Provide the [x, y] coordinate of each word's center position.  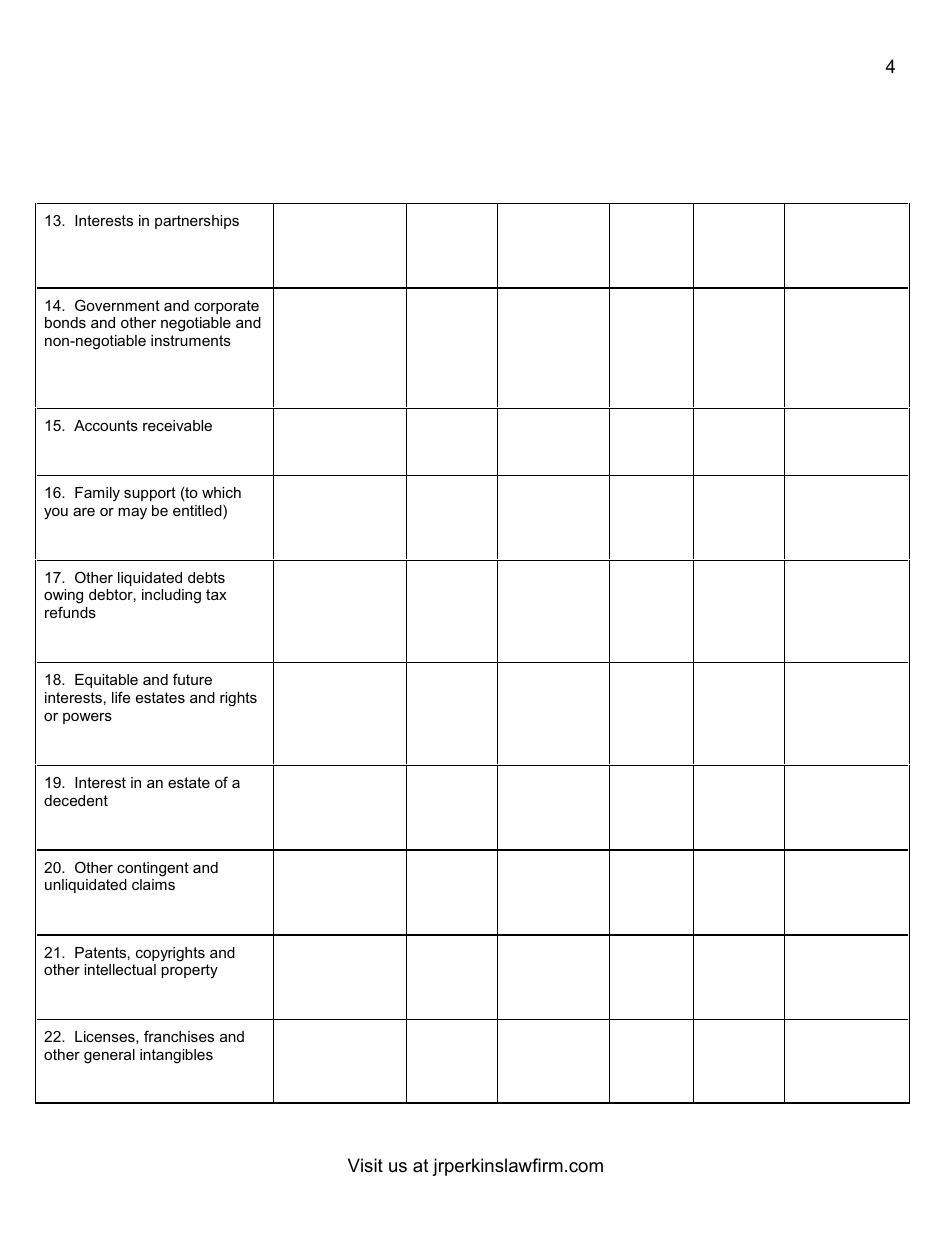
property [189, 971]
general [109, 1056]
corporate [226, 307]
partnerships [197, 222]
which [221, 492]
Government [117, 305]
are [84, 512]
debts [206, 577]
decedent [76, 800]
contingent [153, 869]
